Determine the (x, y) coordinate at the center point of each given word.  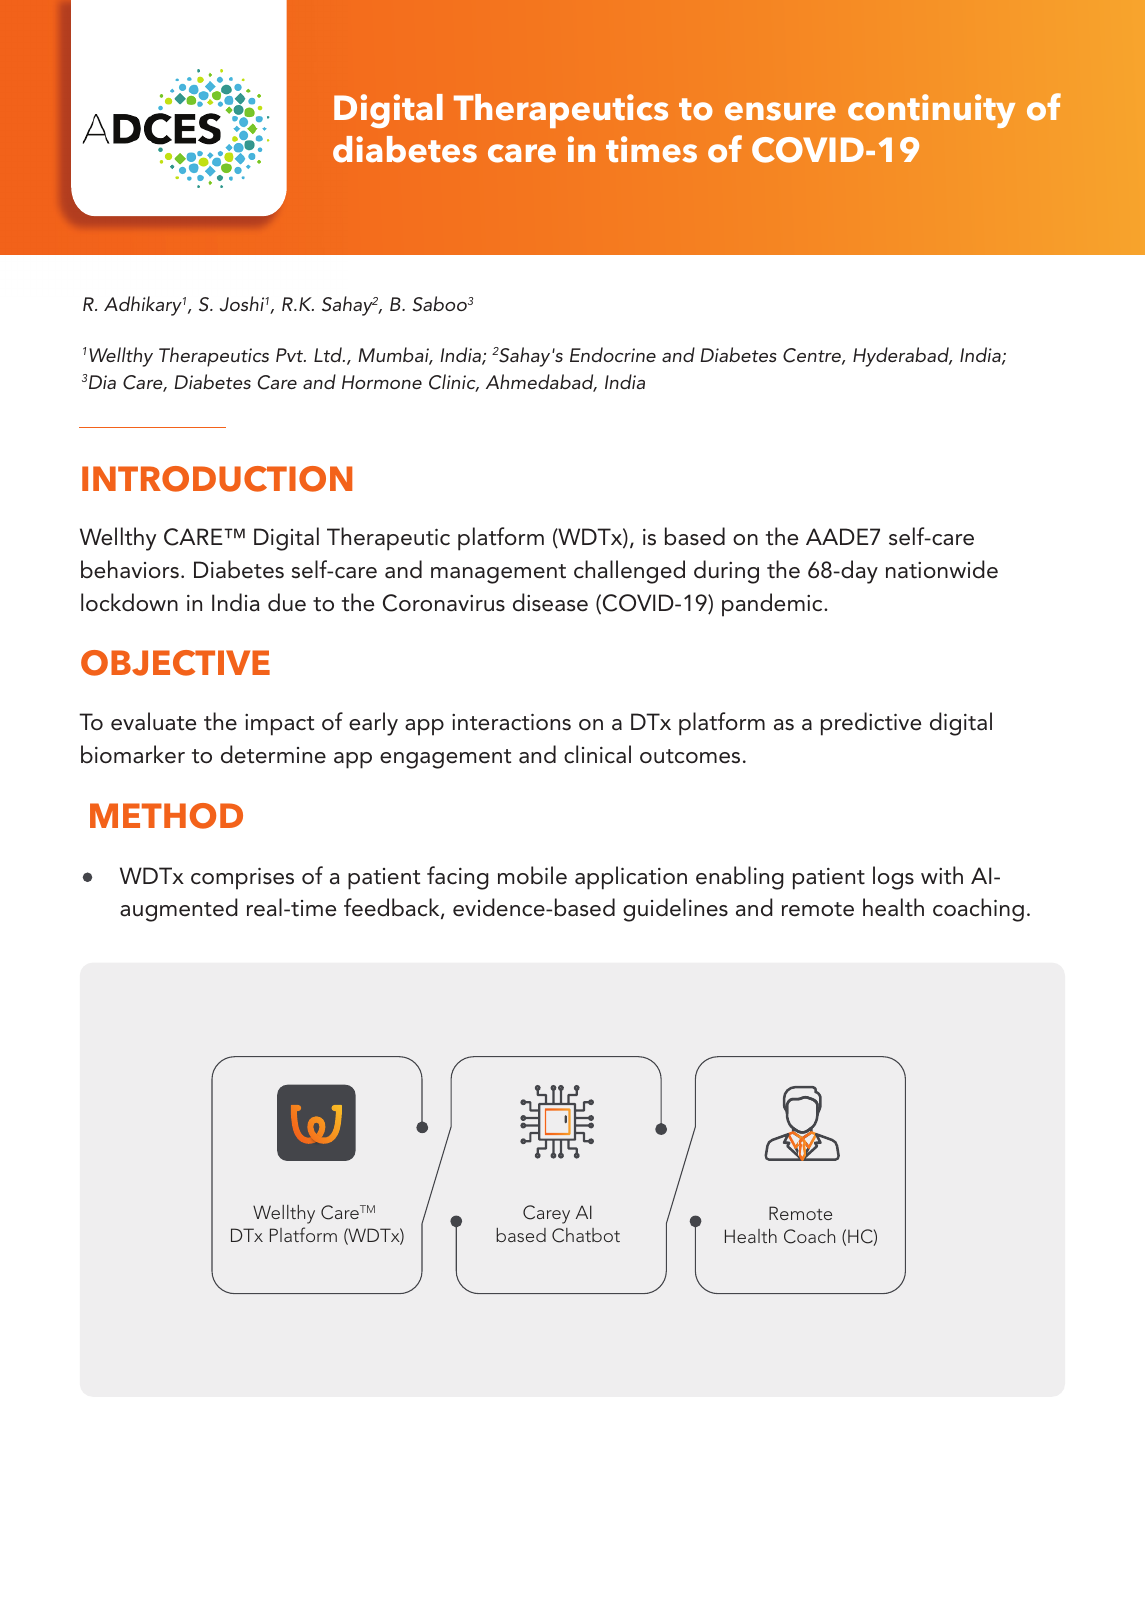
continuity (931, 111)
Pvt (290, 355)
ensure (780, 111)
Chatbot (586, 1235)
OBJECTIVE (175, 663)
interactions (511, 722)
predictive (871, 724)
